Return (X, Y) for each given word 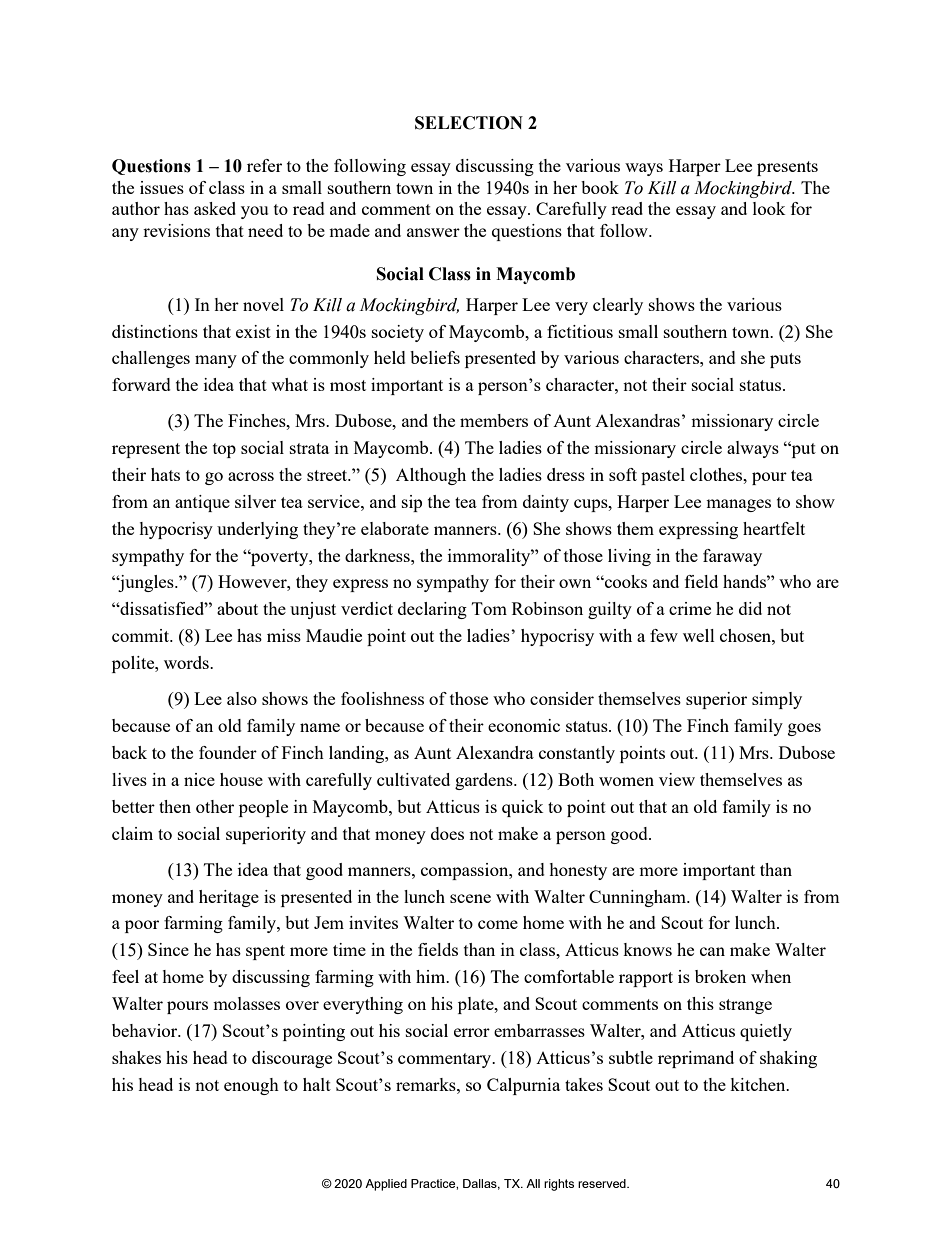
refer (264, 165)
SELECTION (469, 123)
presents (787, 168)
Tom (489, 608)
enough (251, 1086)
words (187, 662)
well (699, 635)
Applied (386, 1185)
